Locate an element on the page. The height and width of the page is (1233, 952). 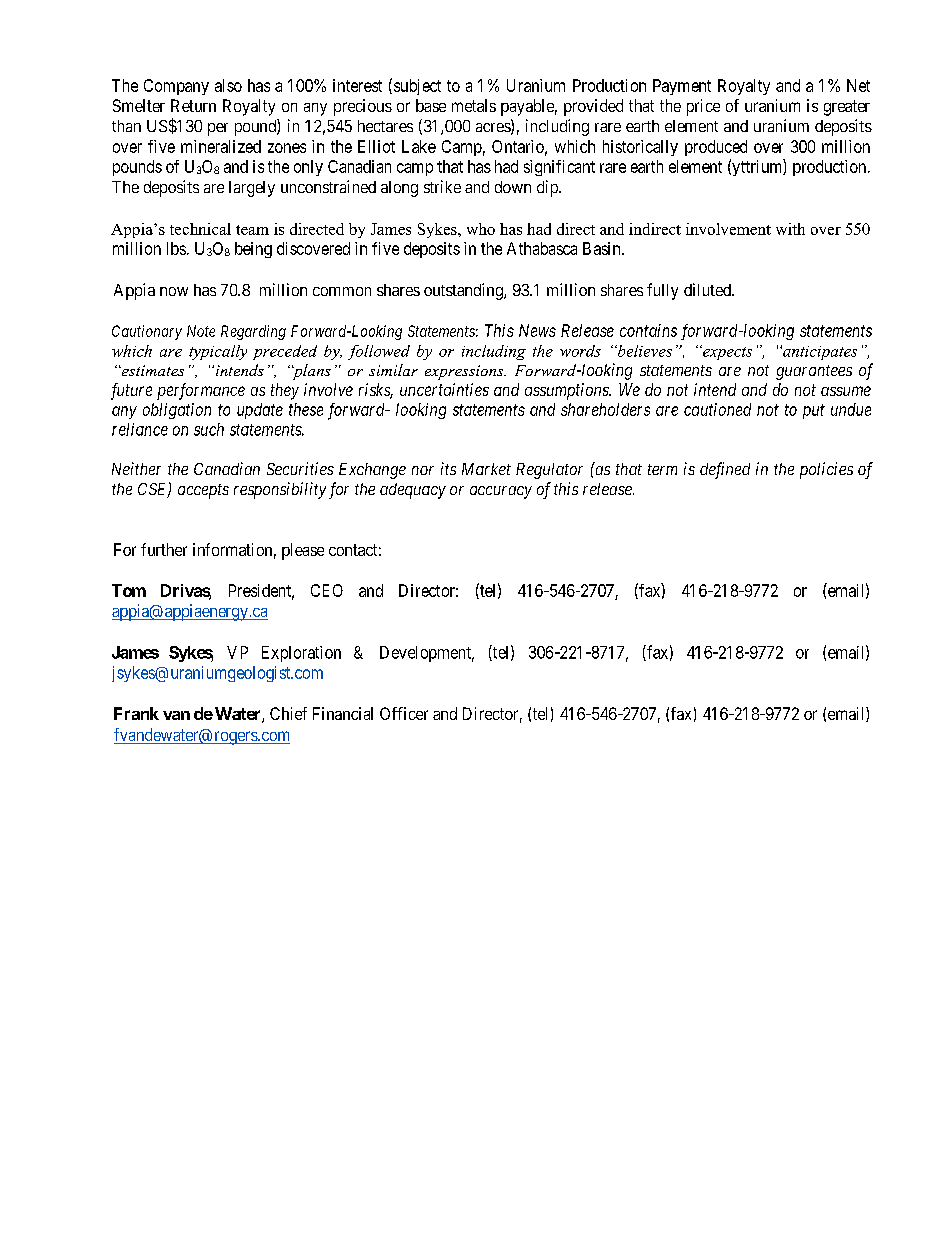
lbs is located at coordinates (176, 248).
